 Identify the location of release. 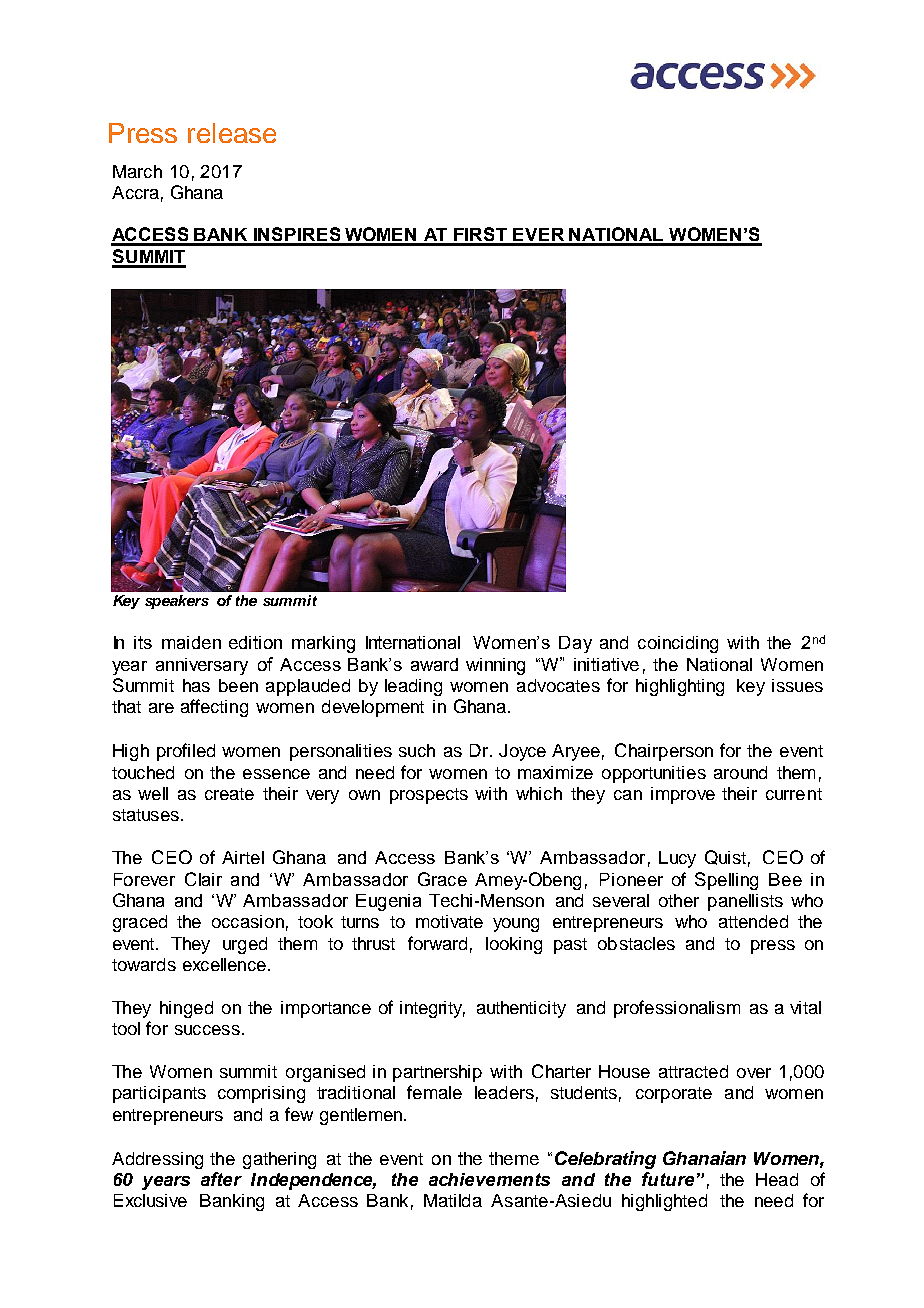
(232, 133).
